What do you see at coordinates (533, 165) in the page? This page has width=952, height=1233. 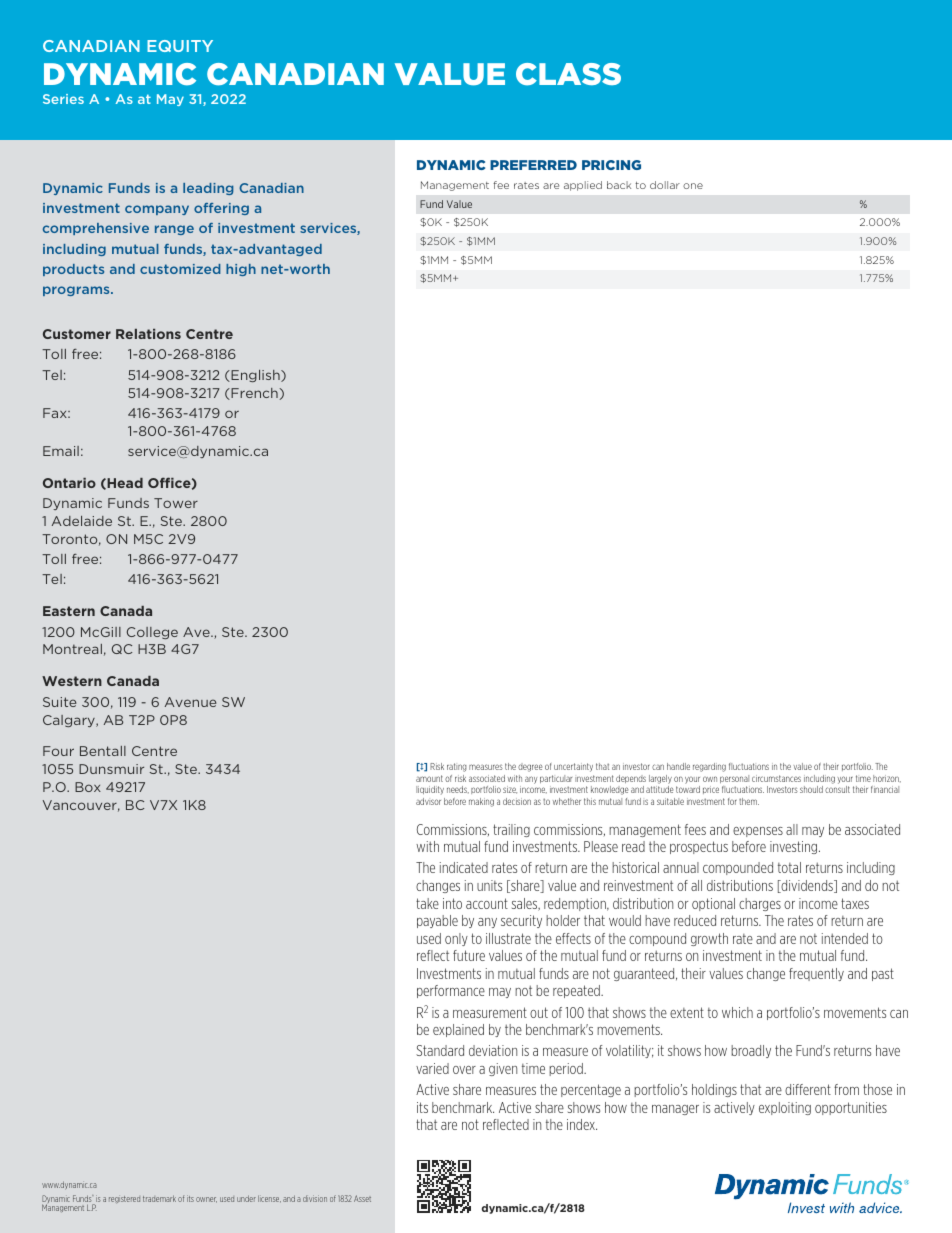 I see `PREFERRED` at bounding box center [533, 165].
